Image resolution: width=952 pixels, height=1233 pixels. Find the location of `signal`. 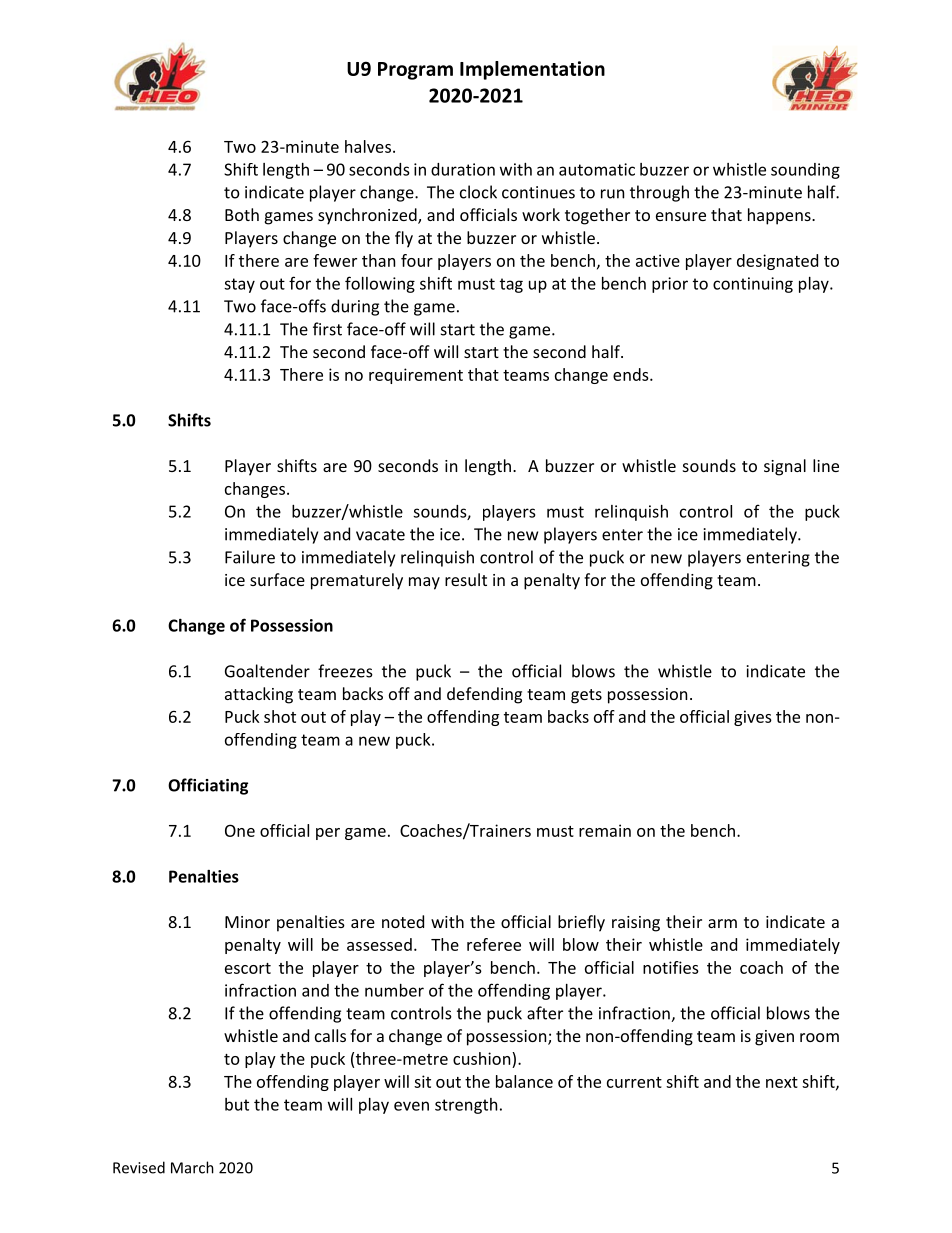

signal is located at coordinates (785, 467).
